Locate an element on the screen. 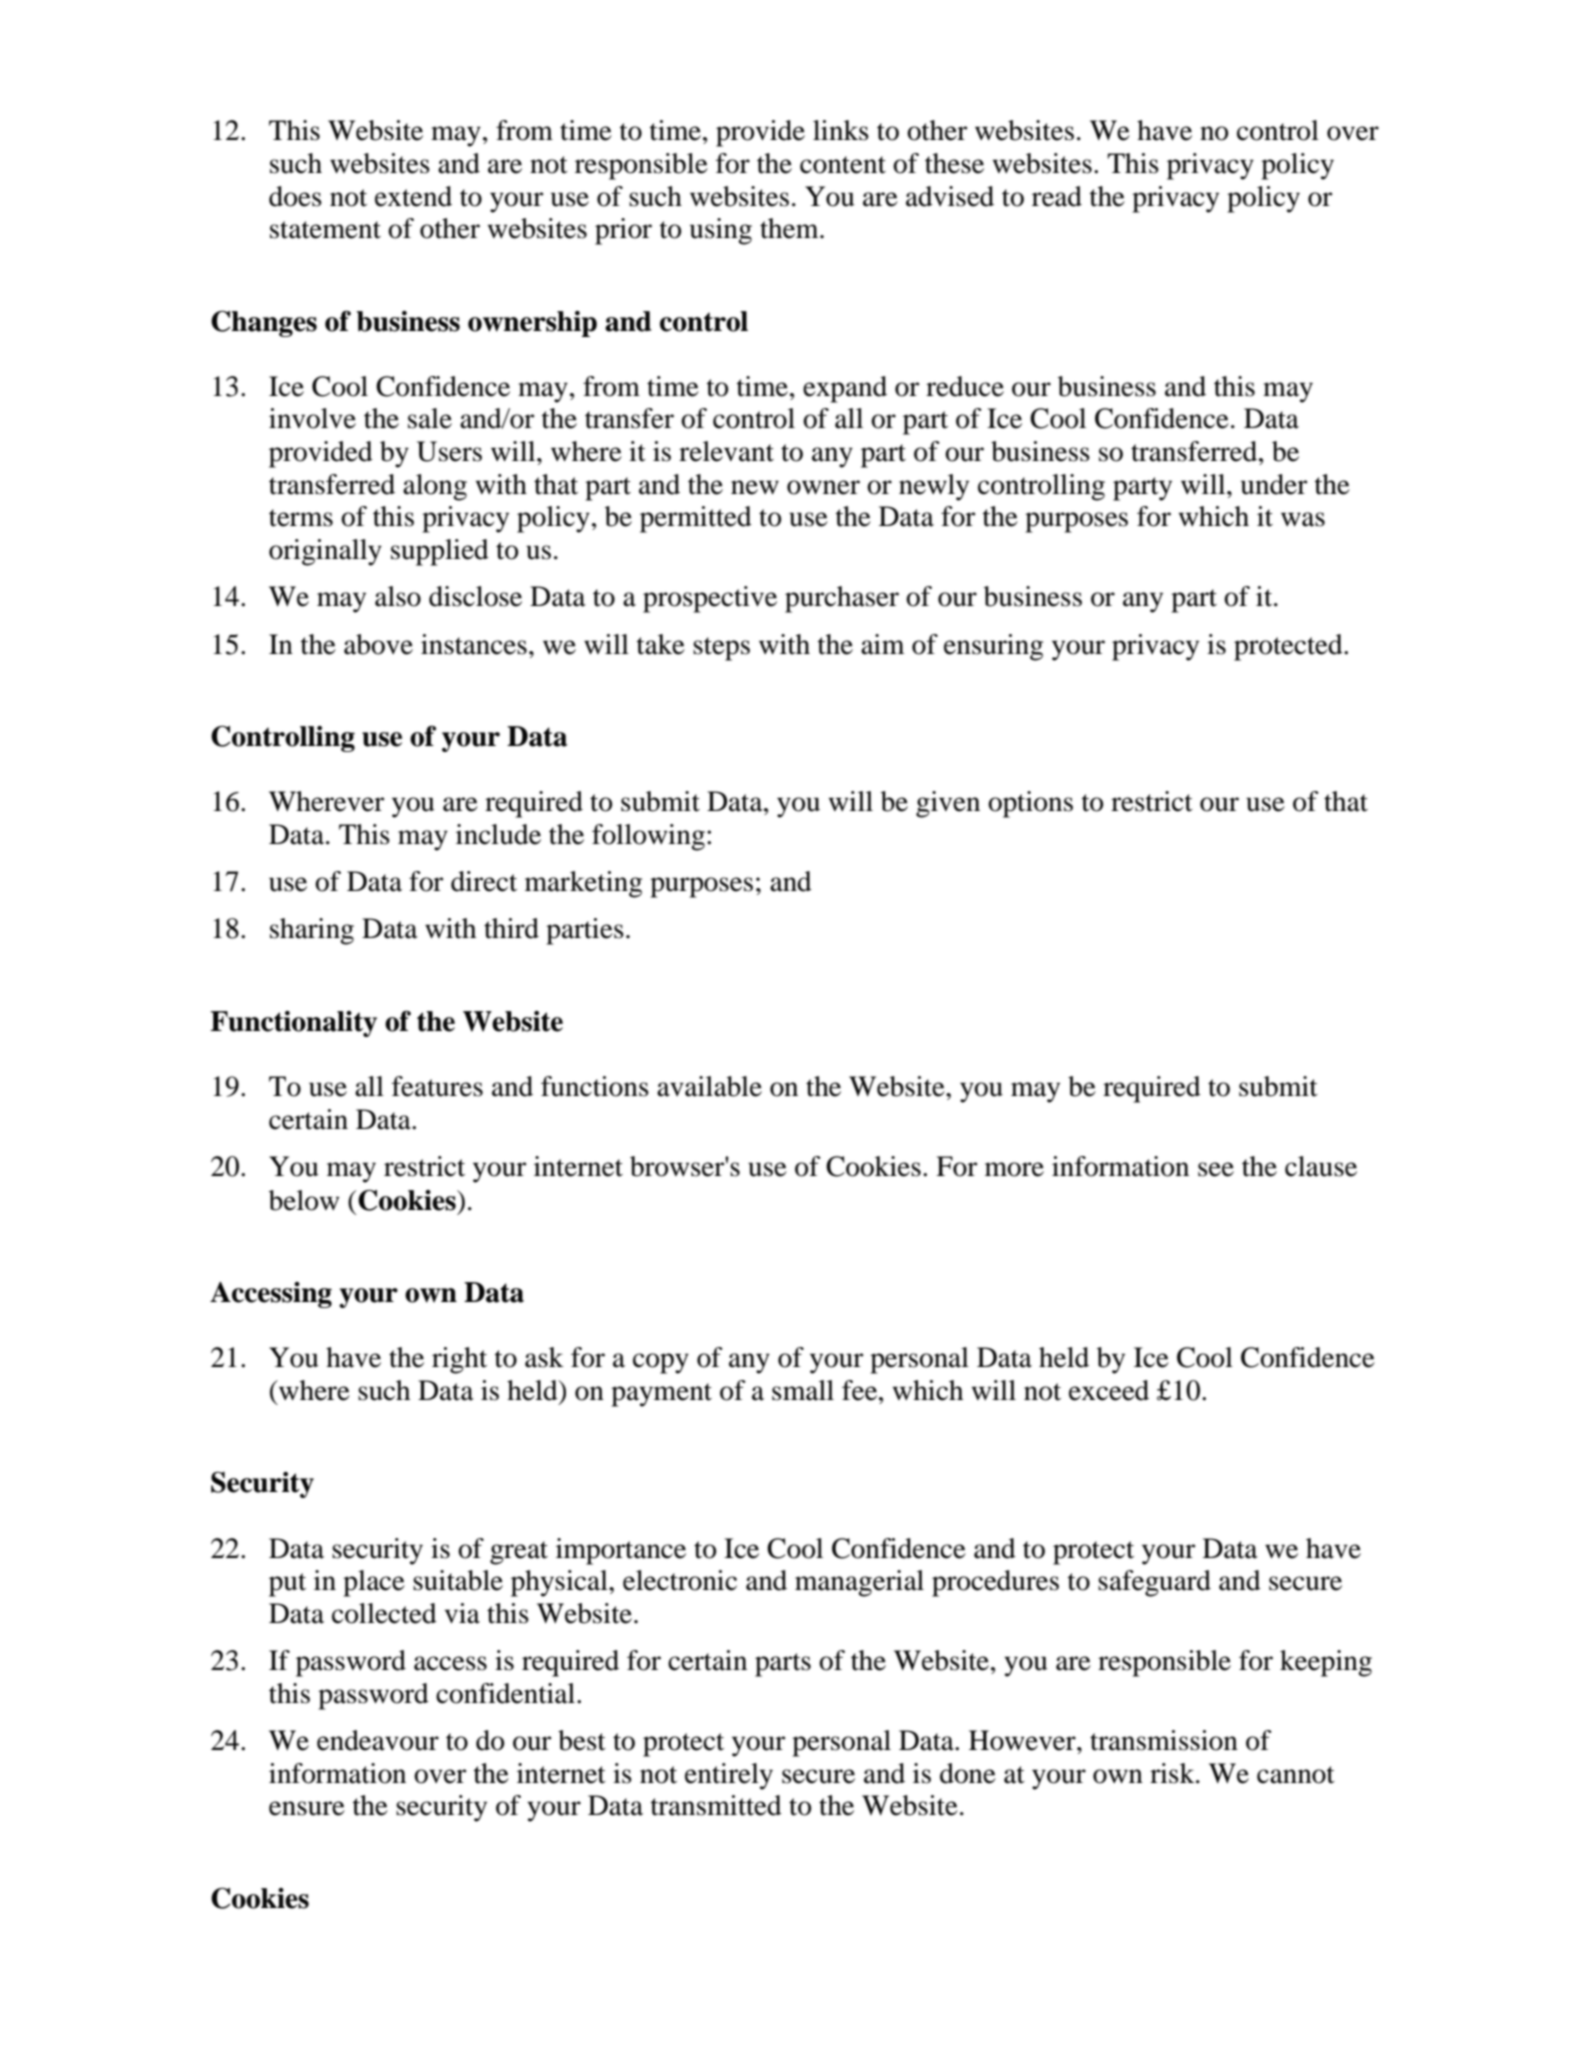 The width and height of the screenshot is (1590, 2058). small is located at coordinates (803, 1390).
